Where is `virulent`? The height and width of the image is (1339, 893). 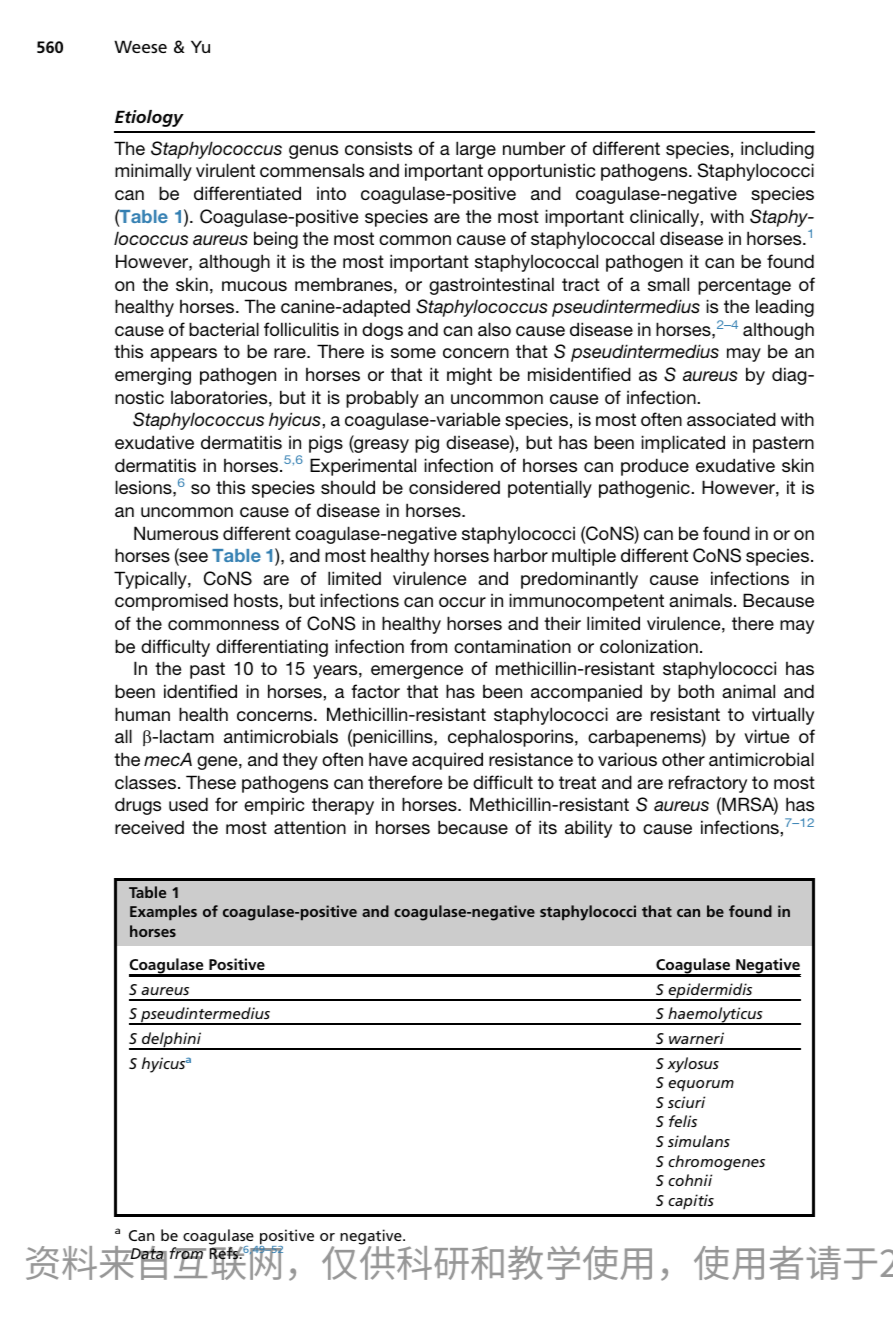 virulent is located at coordinates (225, 170).
